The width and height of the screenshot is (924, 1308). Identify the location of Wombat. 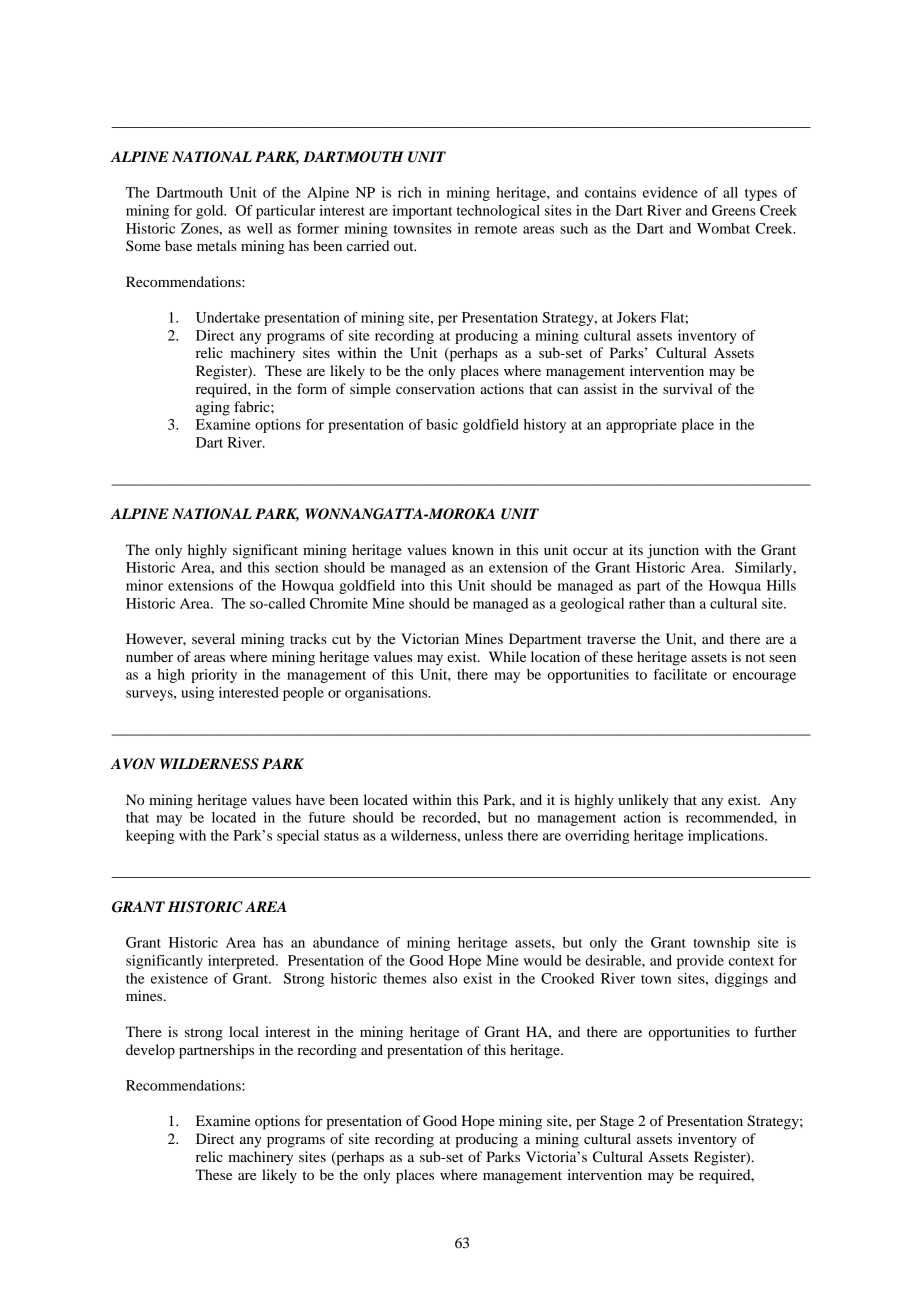
(723, 228).
